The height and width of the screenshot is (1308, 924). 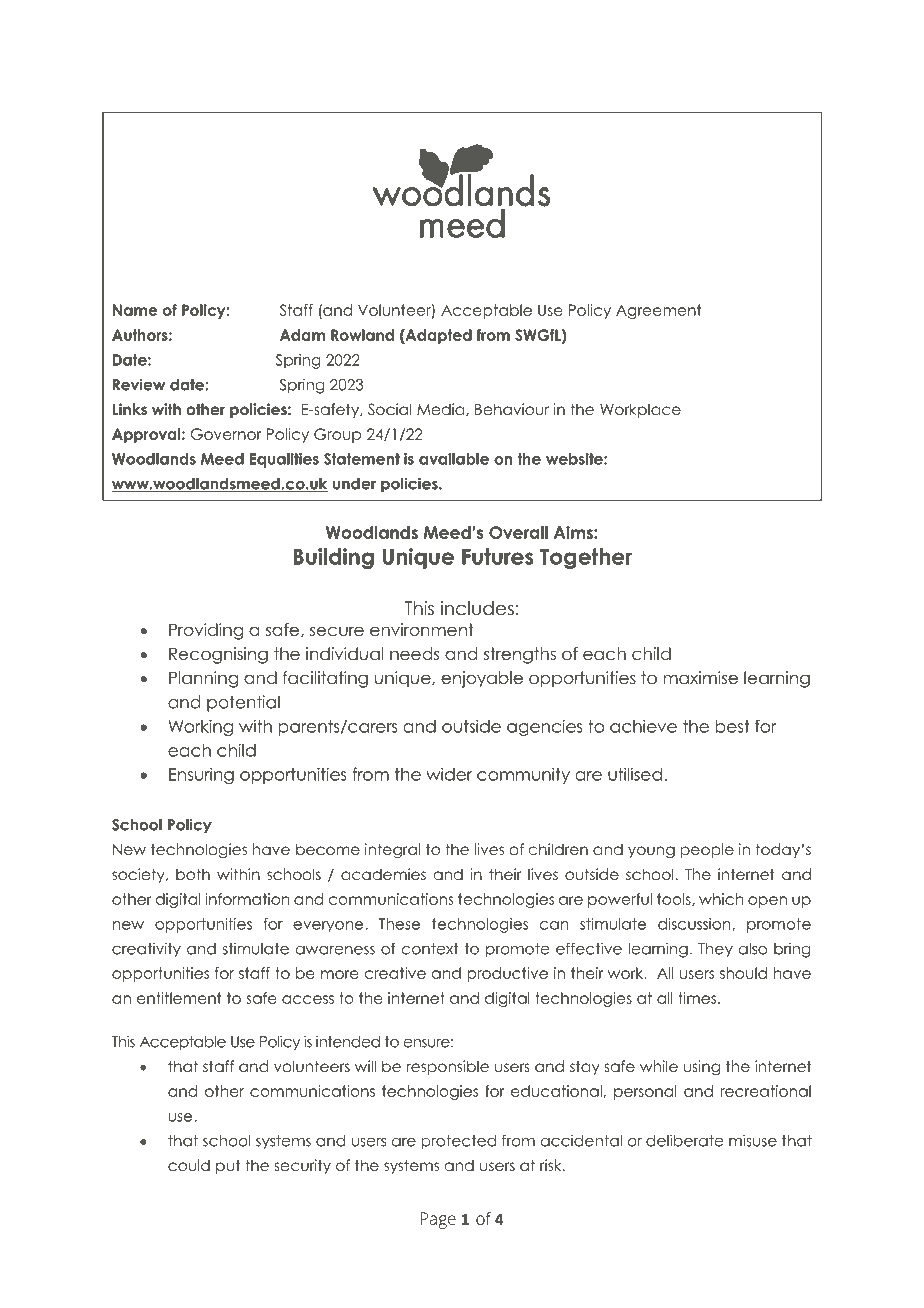 What do you see at coordinates (201, 775) in the screenshot?
I see `Ensuring` at bounding box center [201, 775].
